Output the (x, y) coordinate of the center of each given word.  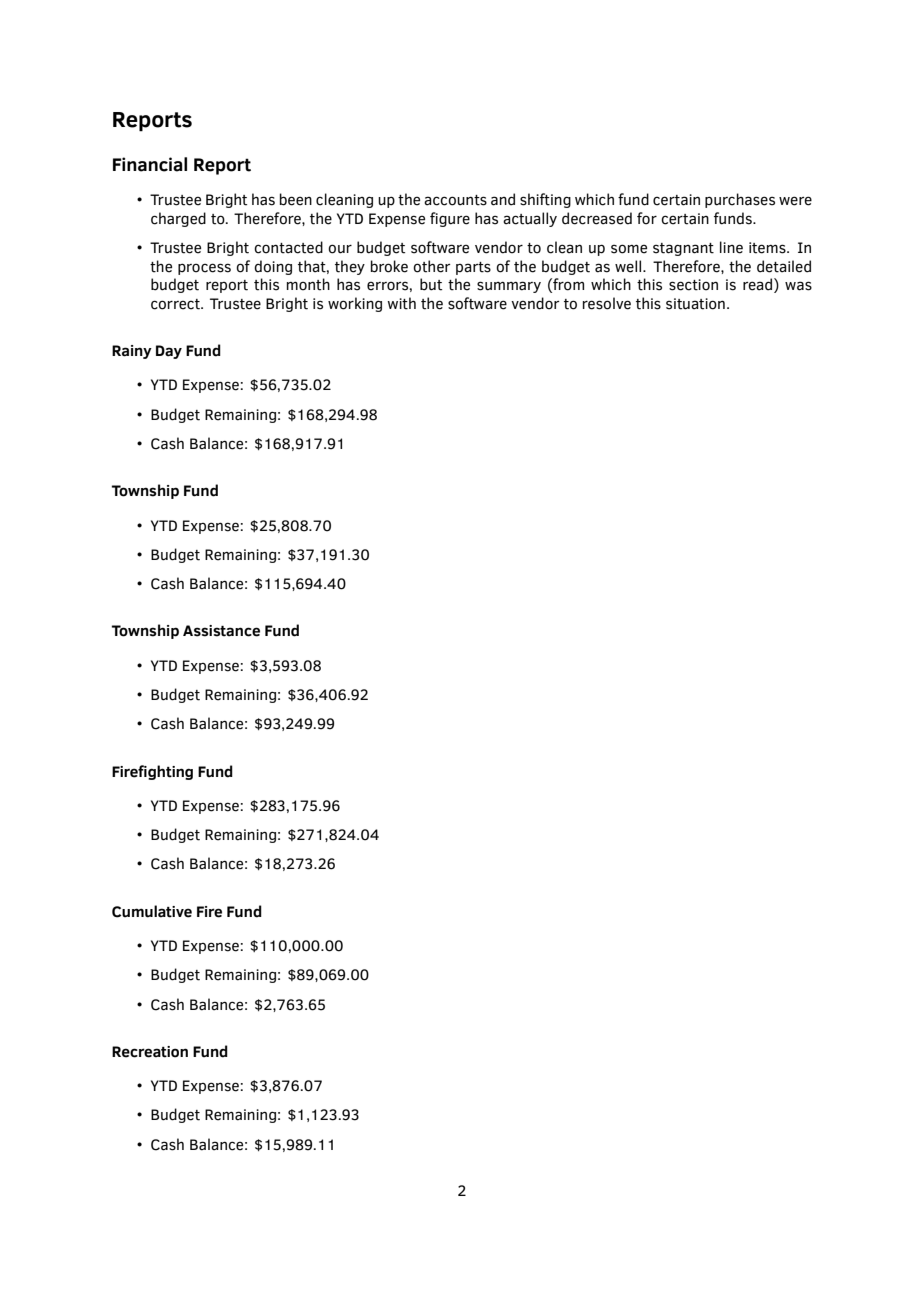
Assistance (221, 631)
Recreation (150, 1052)
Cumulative (152, 911)
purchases (740, 200)
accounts (455, 200)
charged (178, 219)
